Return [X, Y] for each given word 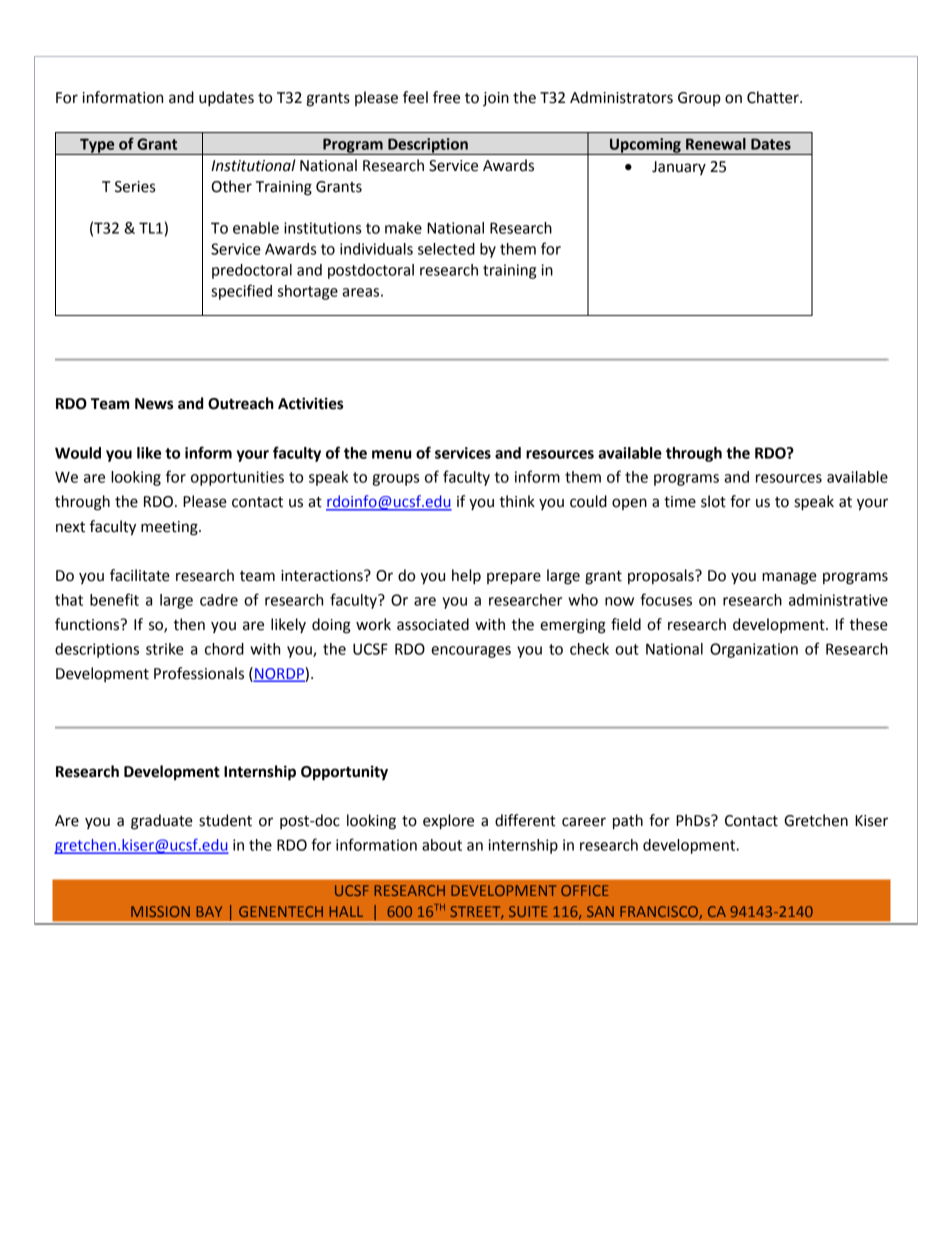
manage [789, 578]
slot [713, 501]
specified [241, 292]
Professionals [199, 673]
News [154, 404]
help [466, 577]
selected [446, 249]
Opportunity [344, 773]
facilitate [140, 575]
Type [97, 146]
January [679, 168]
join [496, 99]
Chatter [774, 97]
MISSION [160, 911]
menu [391, 454]
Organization [754, 650]
